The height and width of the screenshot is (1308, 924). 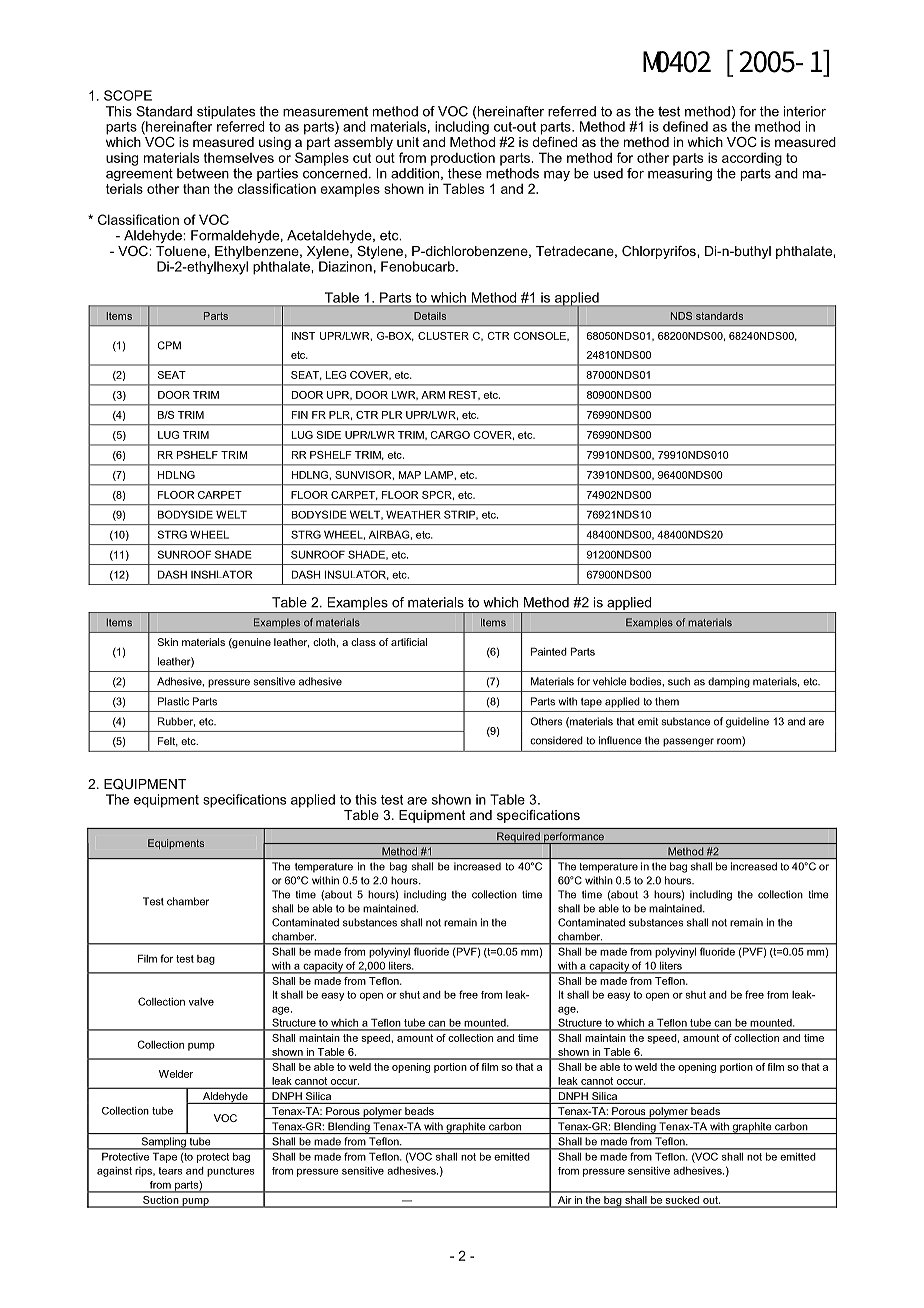 What do you see at coordinates (752, 159) in the screenshot?
I see `according` at bounding box center [752, 159].
